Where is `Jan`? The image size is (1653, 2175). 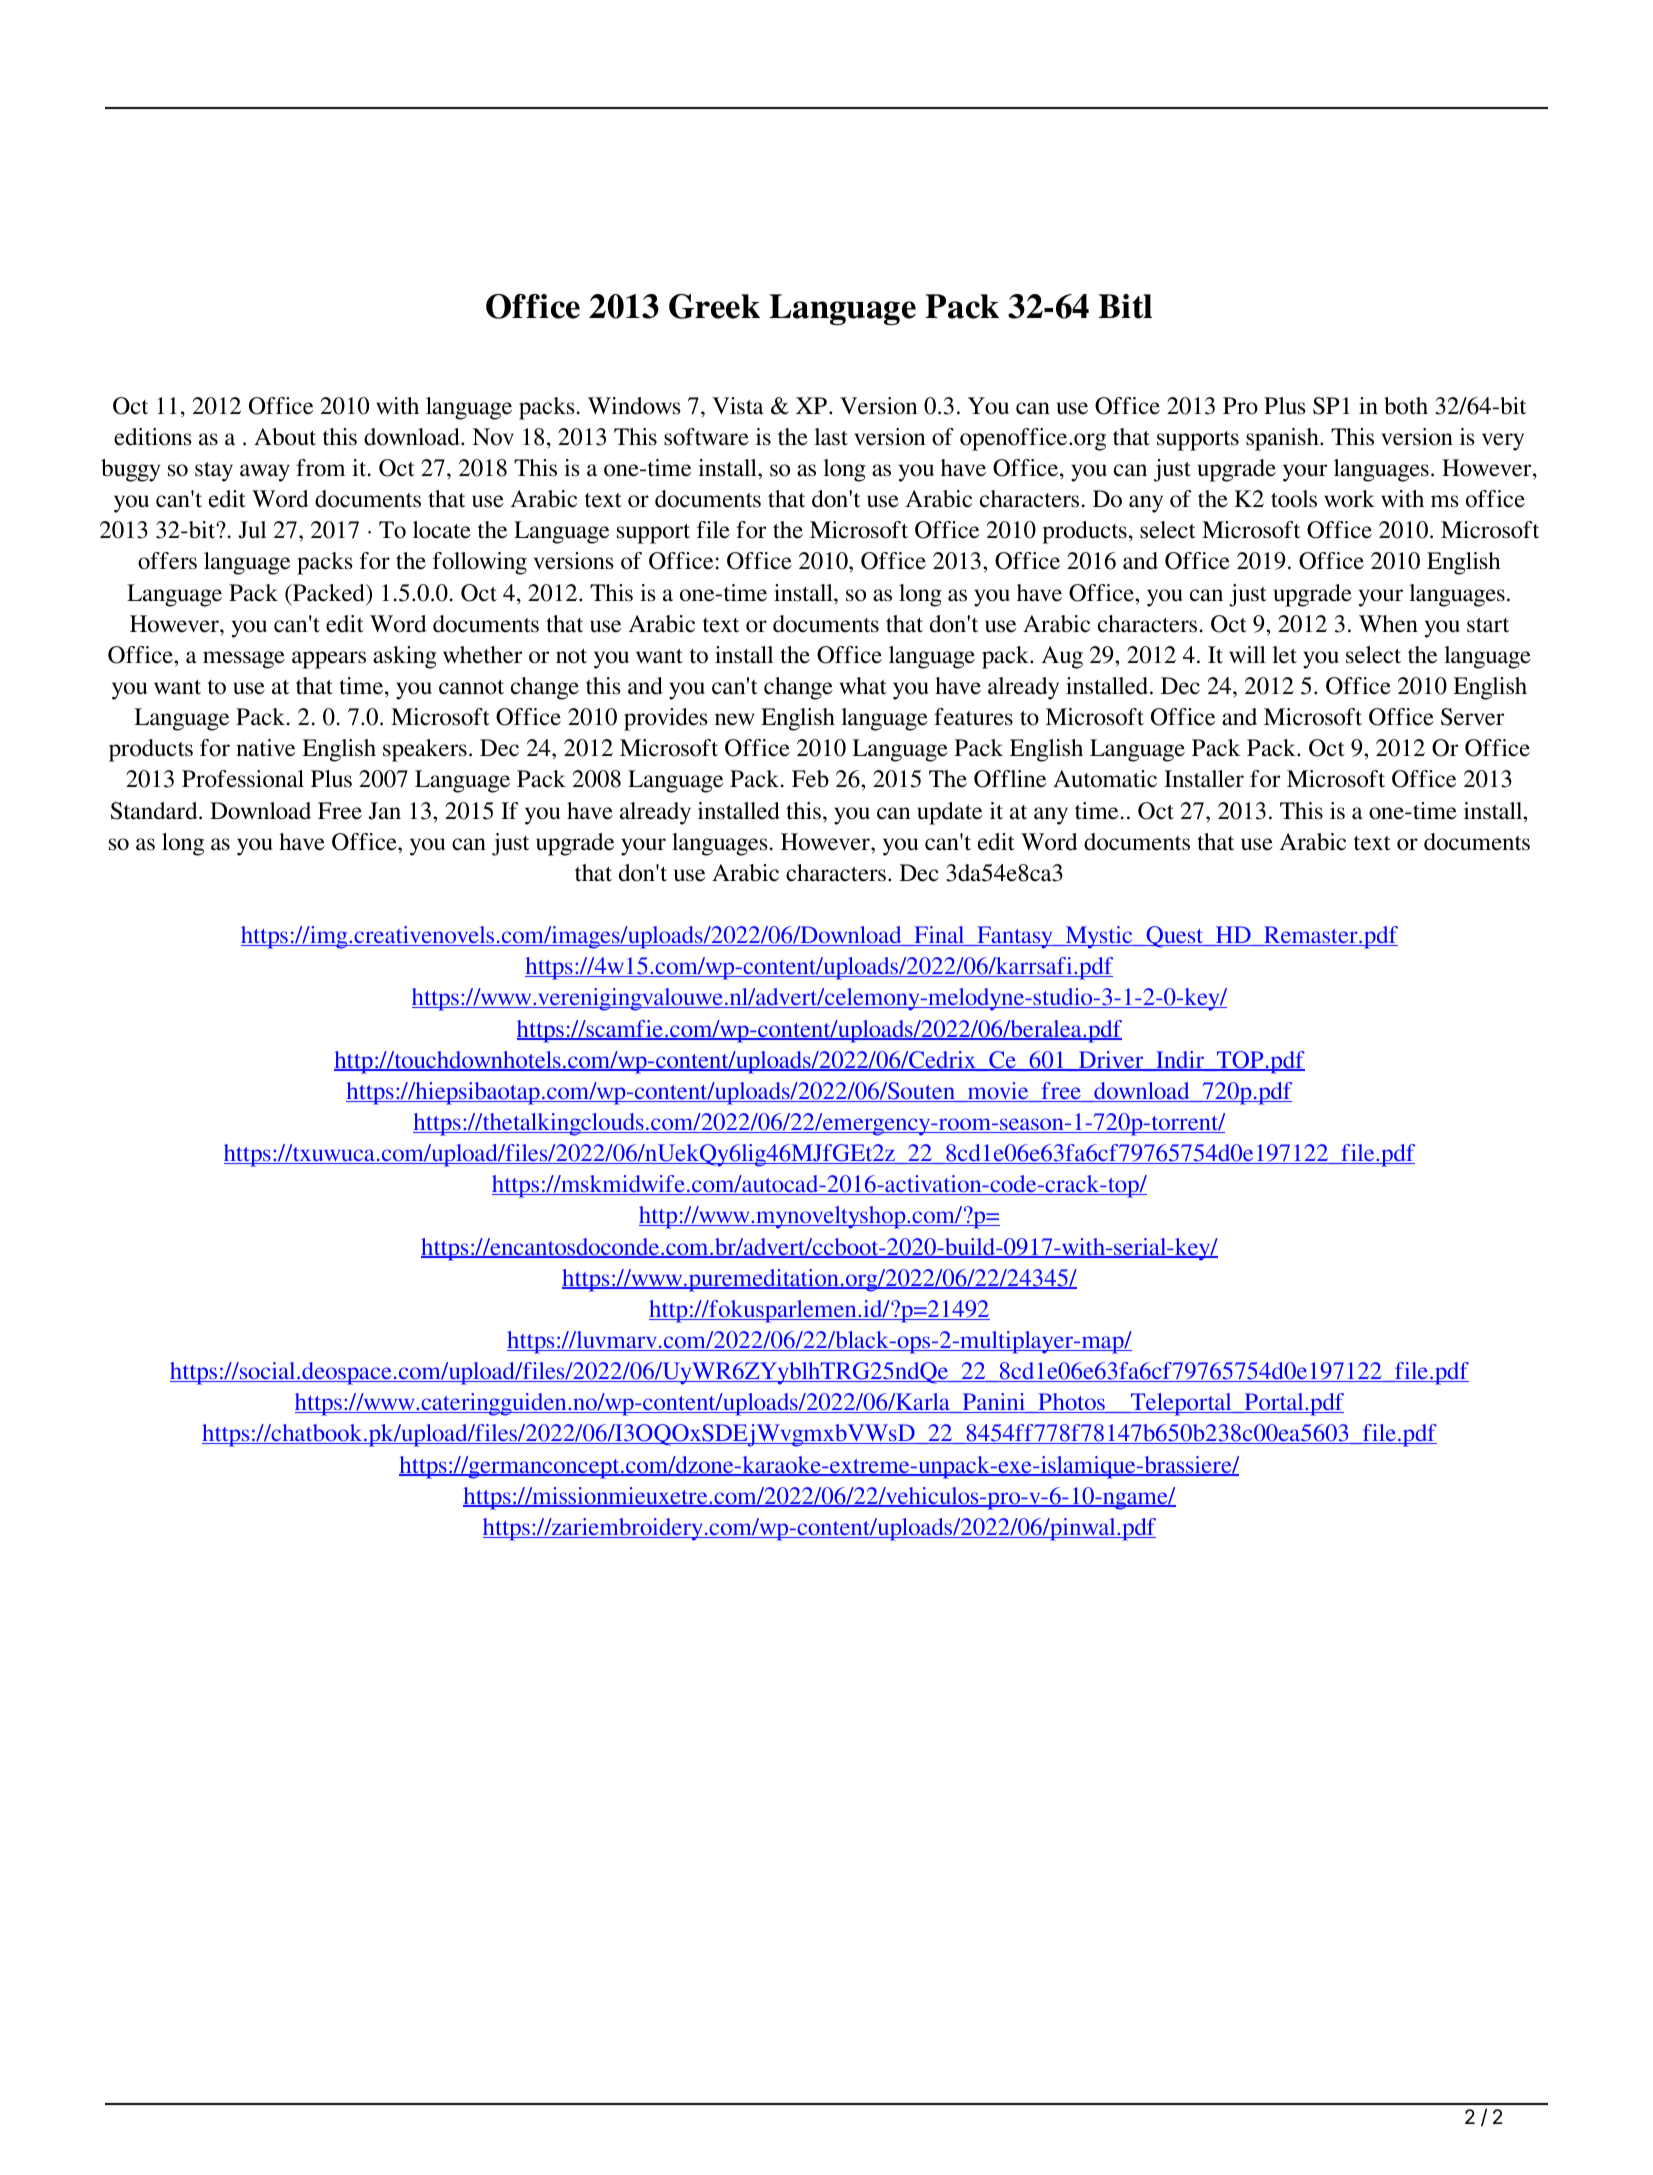 Jan is located at coordinates (384, 811).
